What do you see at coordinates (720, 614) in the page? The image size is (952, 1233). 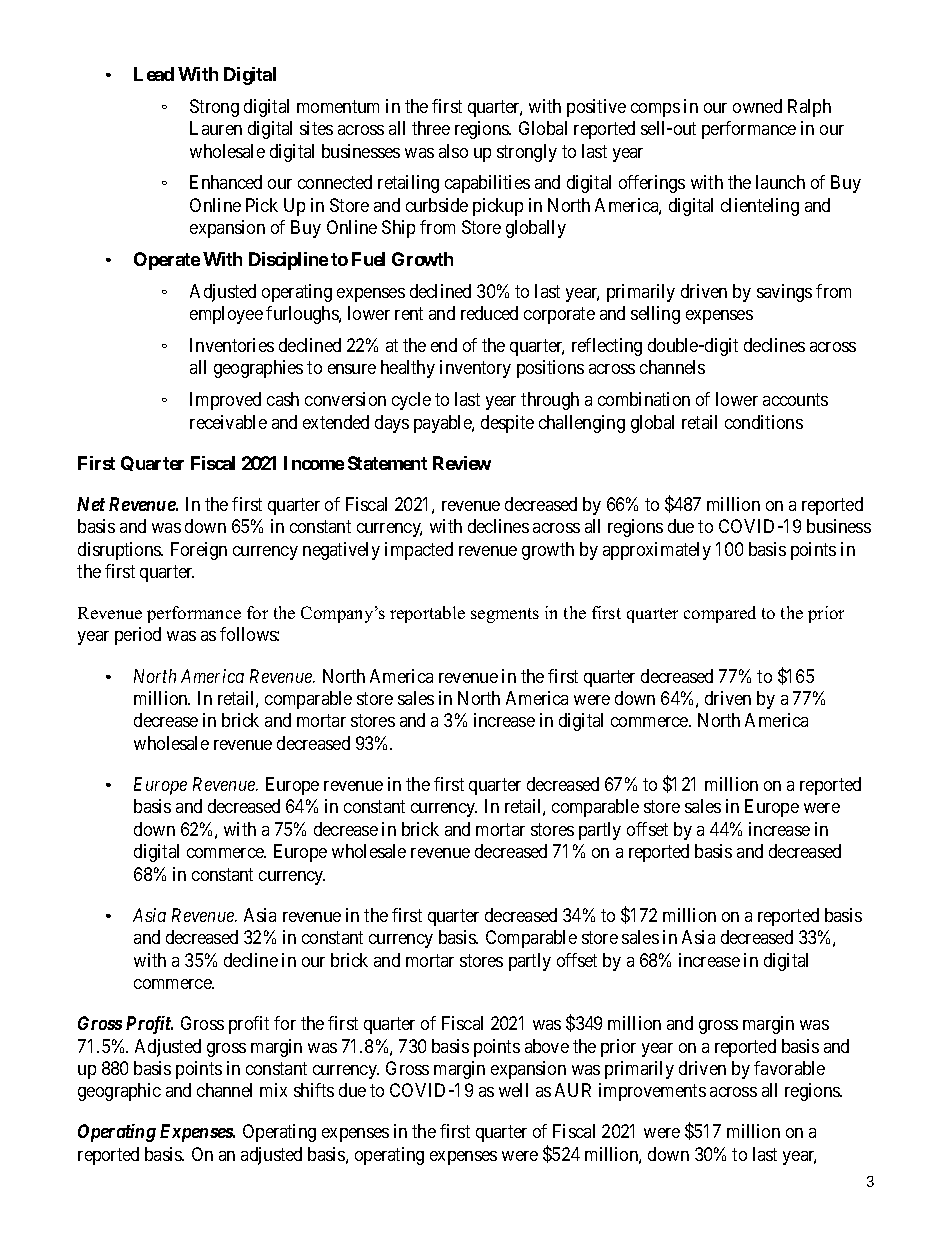 I see `compared` at bounding box center [720, 614].
